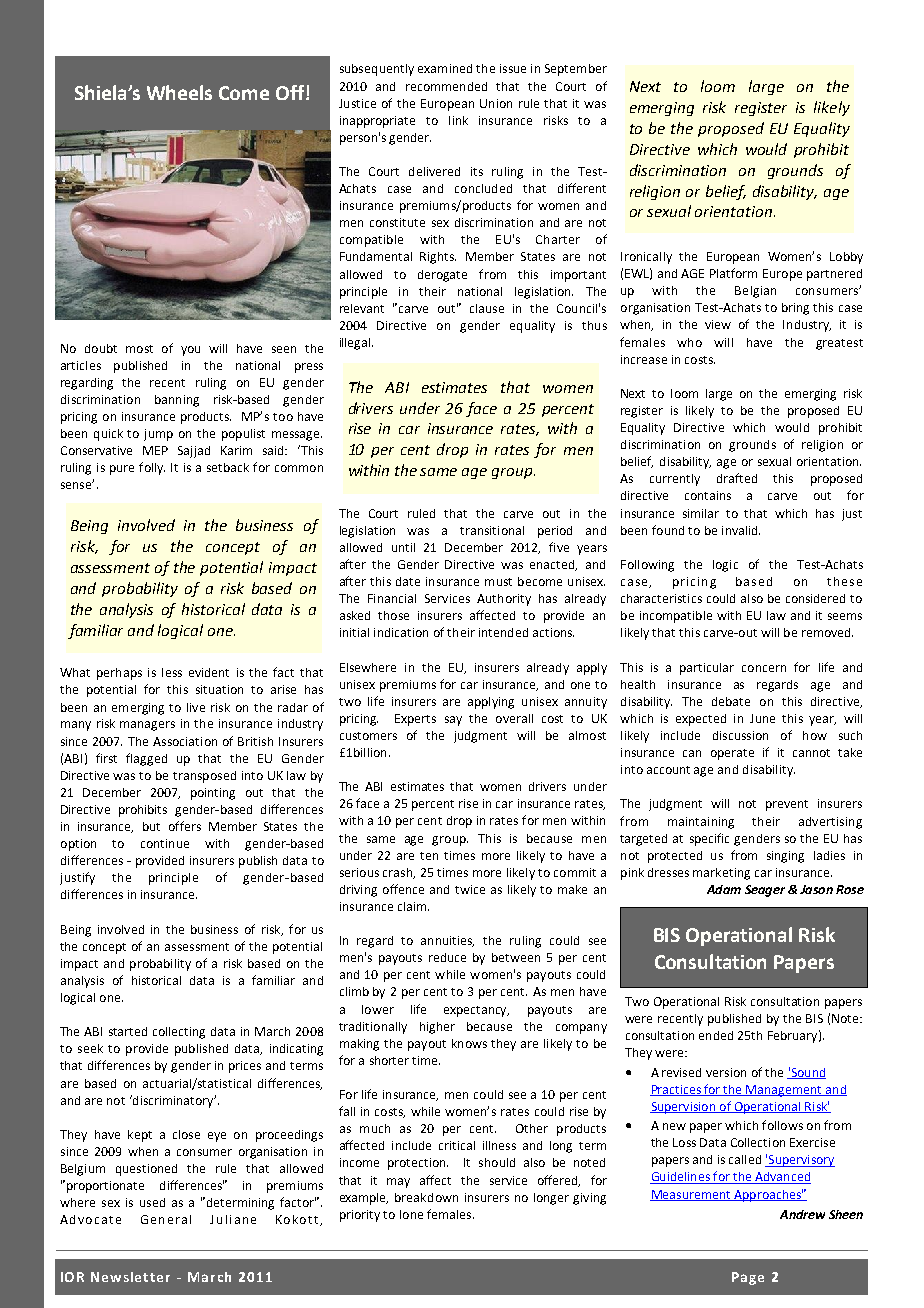 This screenshot has height=1308, width=924. What do you see at coordinates (447, 957) in the screenshot?
I see `reduce` at bounding box center [447, 957].
